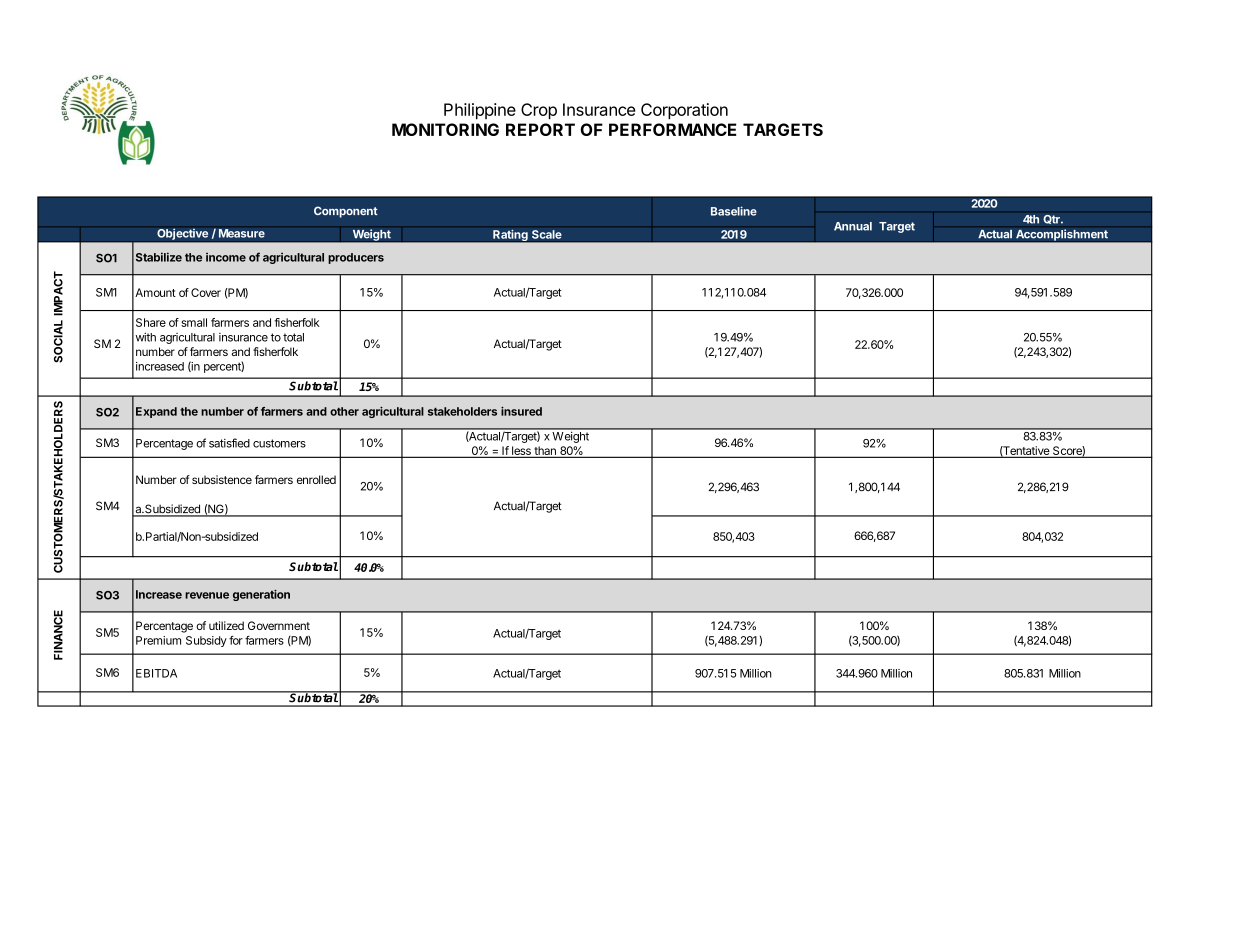 This screenshot has width=1233, height=952. I want to click on income, so click(226, 257).
